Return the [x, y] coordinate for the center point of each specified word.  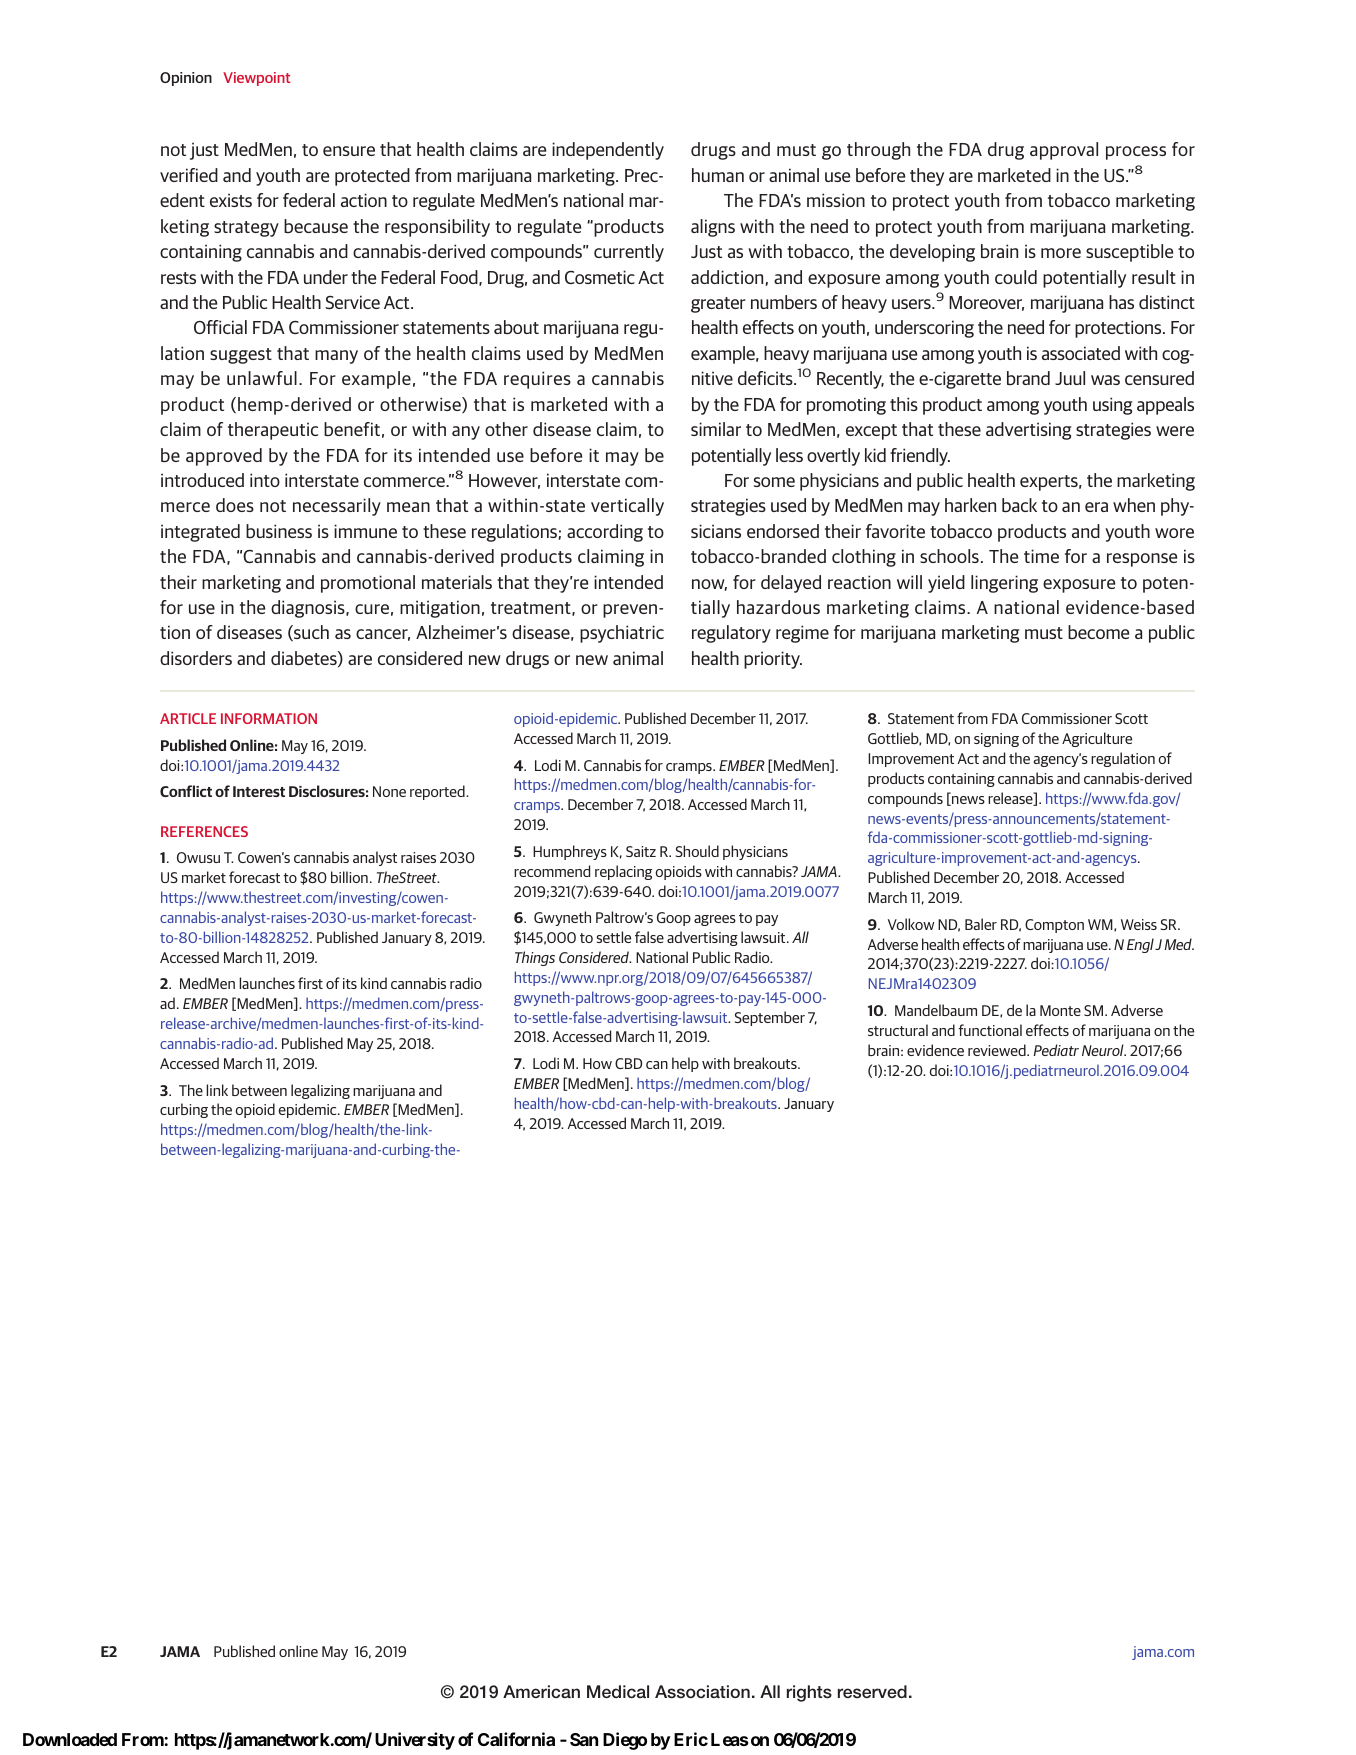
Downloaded [70, 1739]
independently [608, 151]
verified [189, 175]
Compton [1054, 926]
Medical [618, 1691]
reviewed [998, 1050]
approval [1064, 151]
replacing [623, 872]
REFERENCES [204, 831]
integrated [200, 533]
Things [535, 958]
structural [898, 1030]
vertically [627, 507]
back [1019, 505]
